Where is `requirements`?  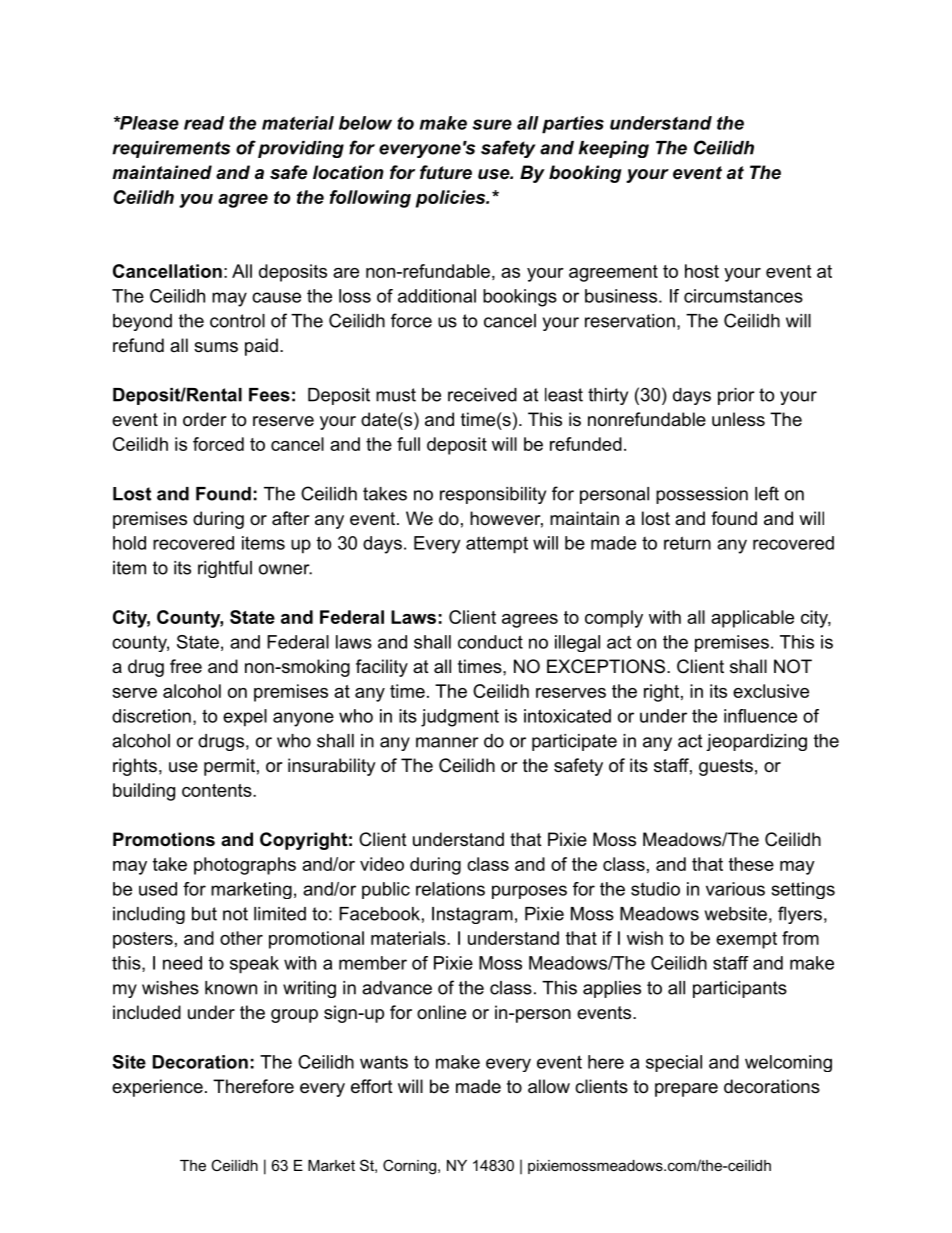
requirements is located at coordinates (171, 149).
